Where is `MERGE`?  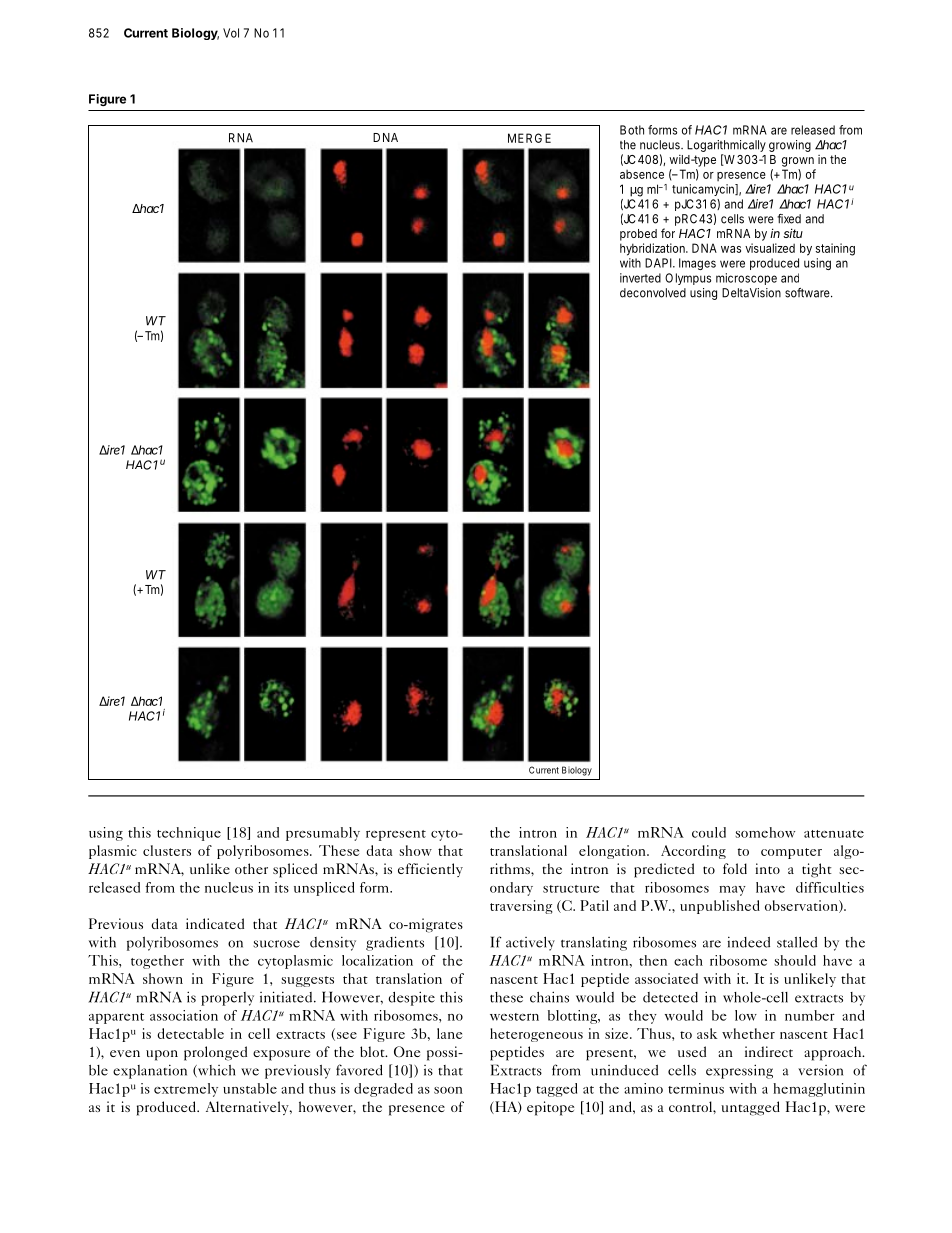
MERGE is located at coordinates (529, 138).
